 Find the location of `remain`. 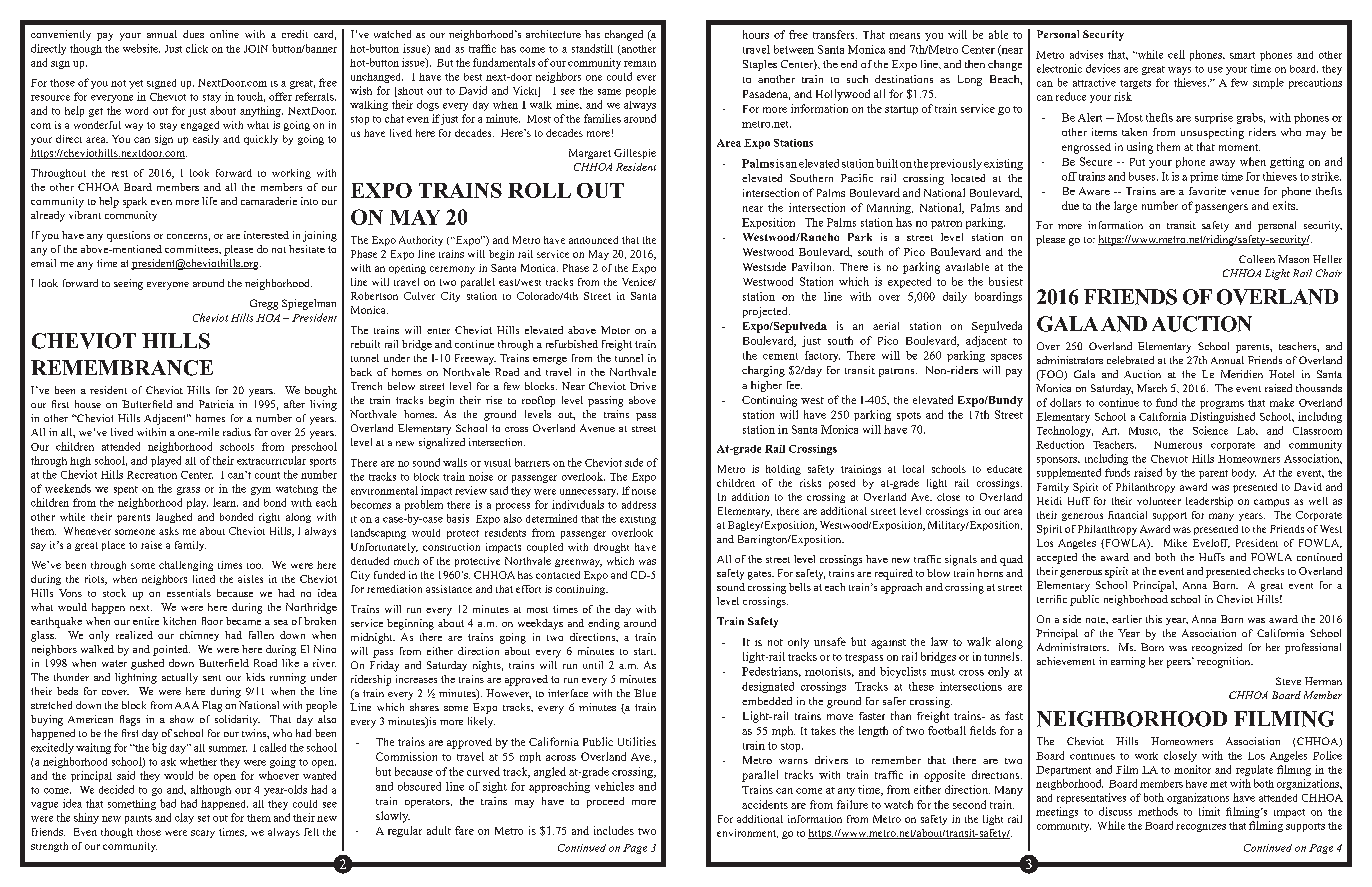

remain is located at coordinates (640, 64).
